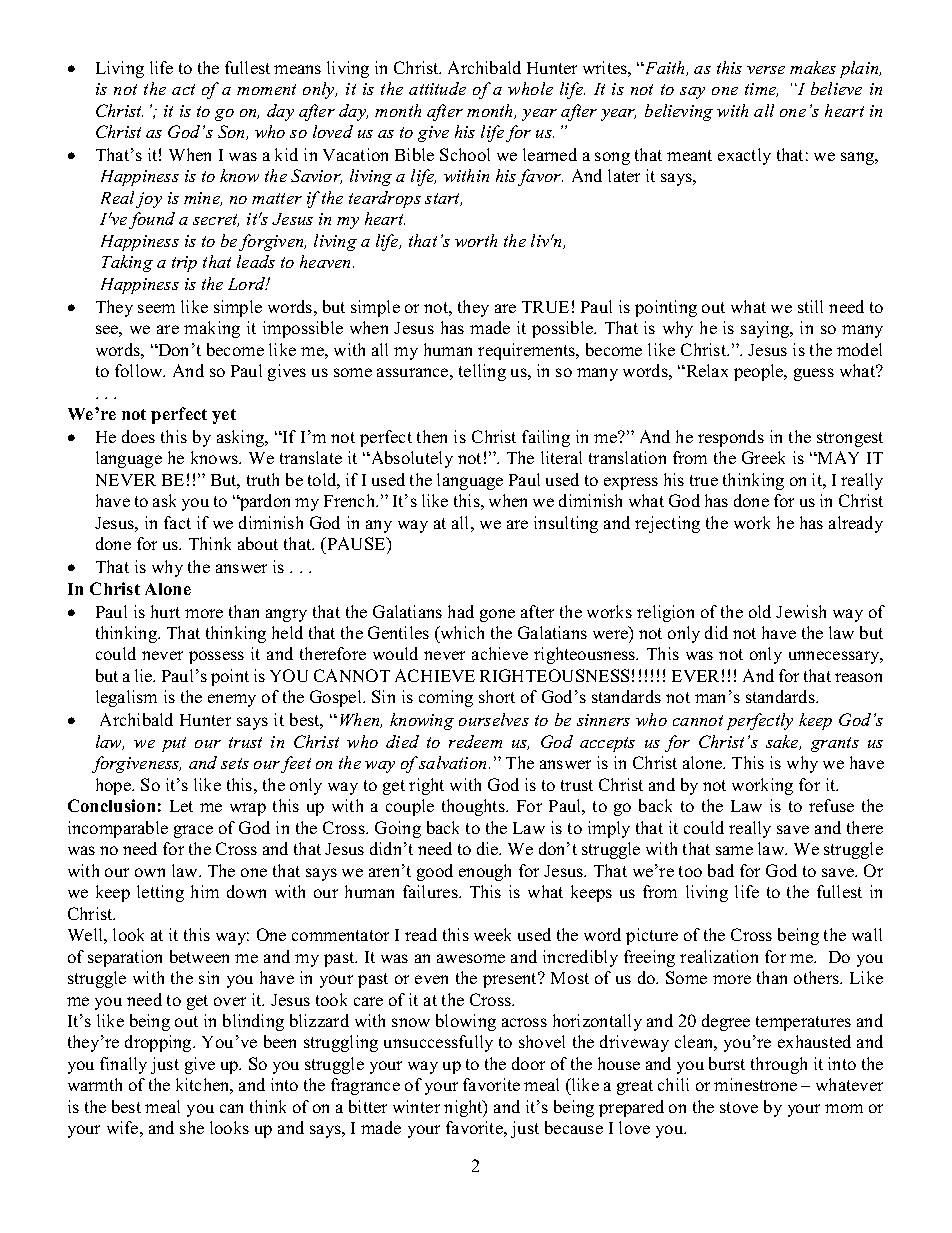  Describe the element at coordinates (416, 1106) in the page. I see `winter` at that location.
